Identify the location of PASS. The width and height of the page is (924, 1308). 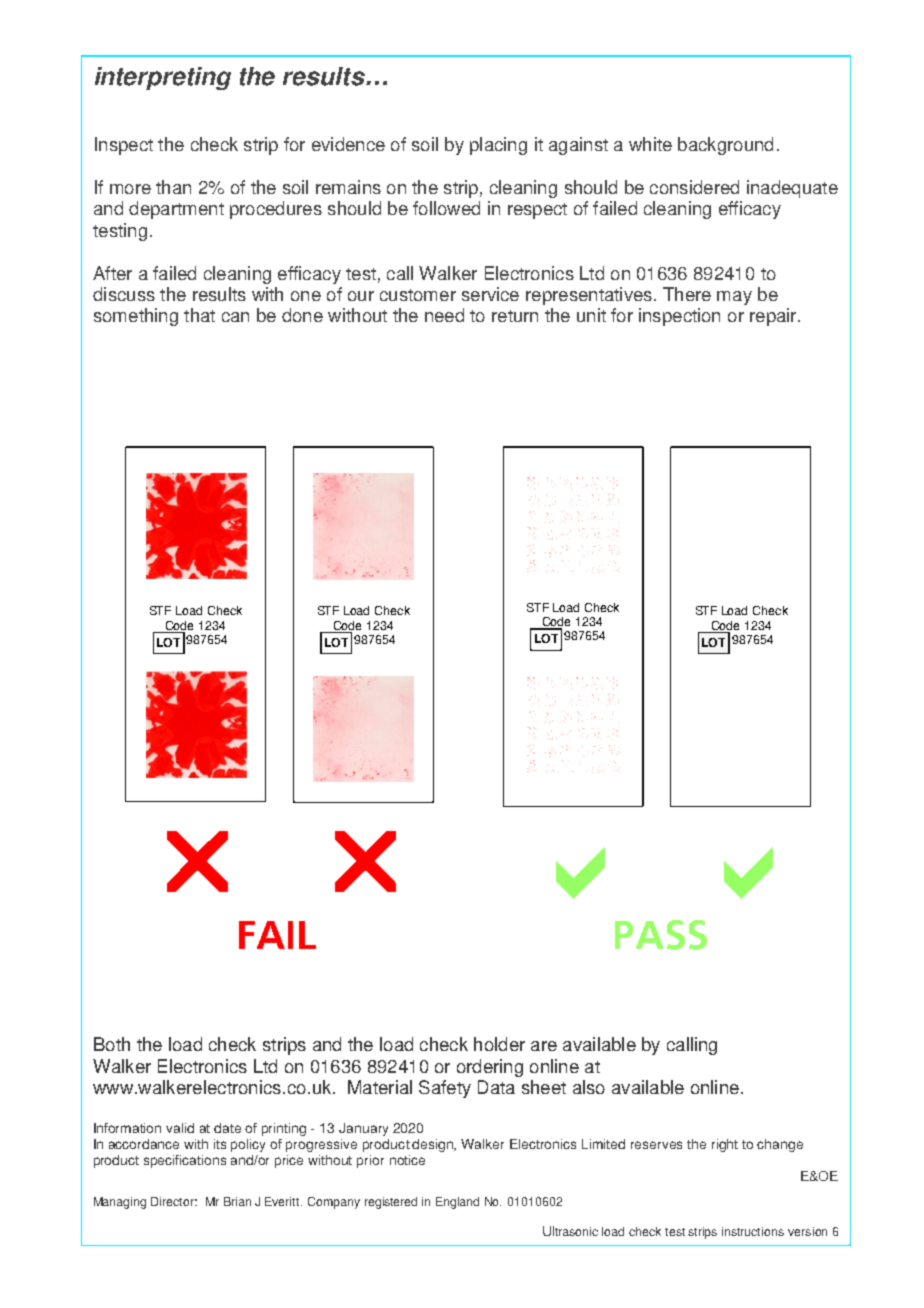
(661, 935).
